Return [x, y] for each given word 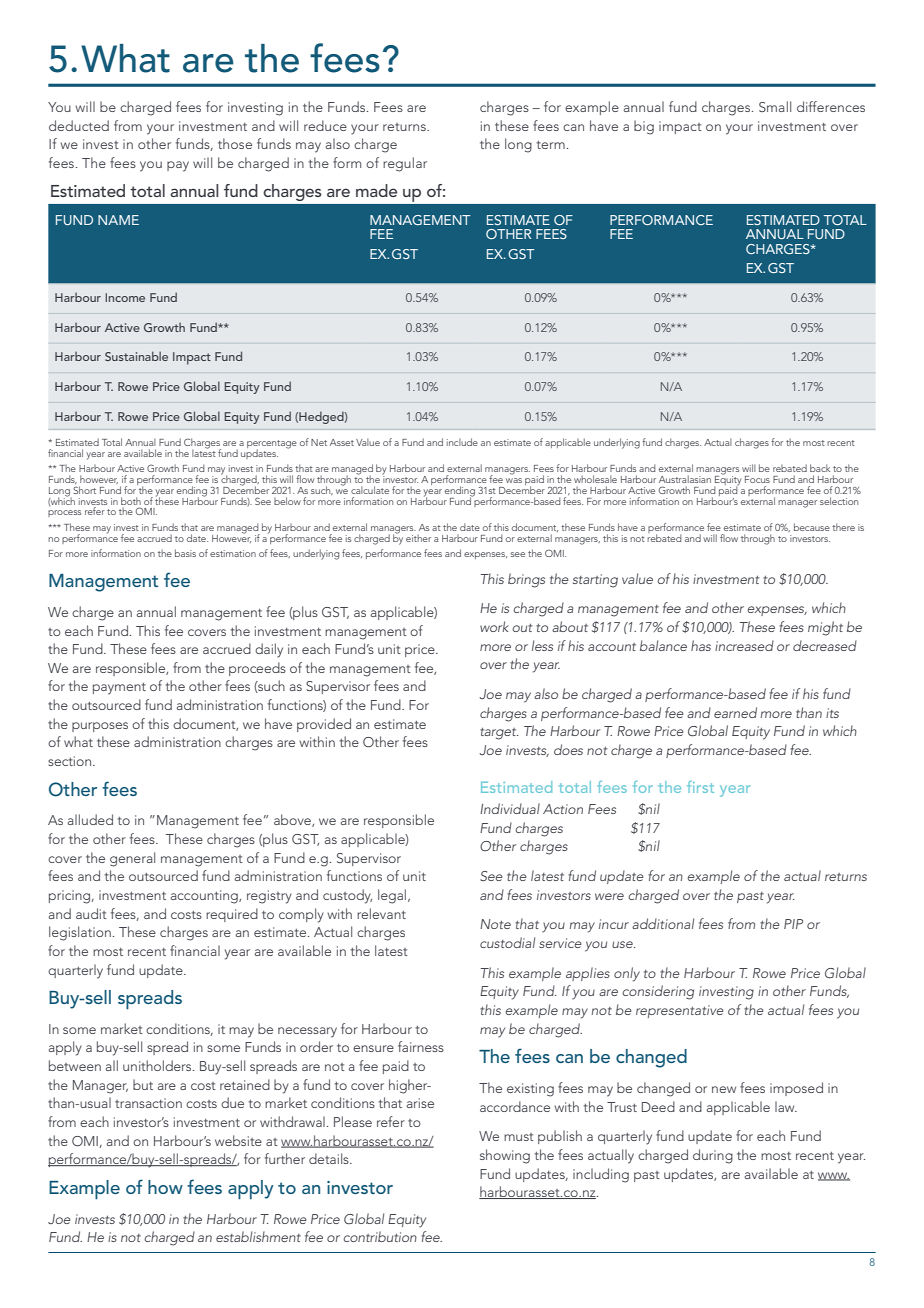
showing [505, 1156]
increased [744, 645]
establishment [258, 1236]
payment [119, 689]
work [494, 626]
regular [405, 164]
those [235, 143]
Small [775, 106]
